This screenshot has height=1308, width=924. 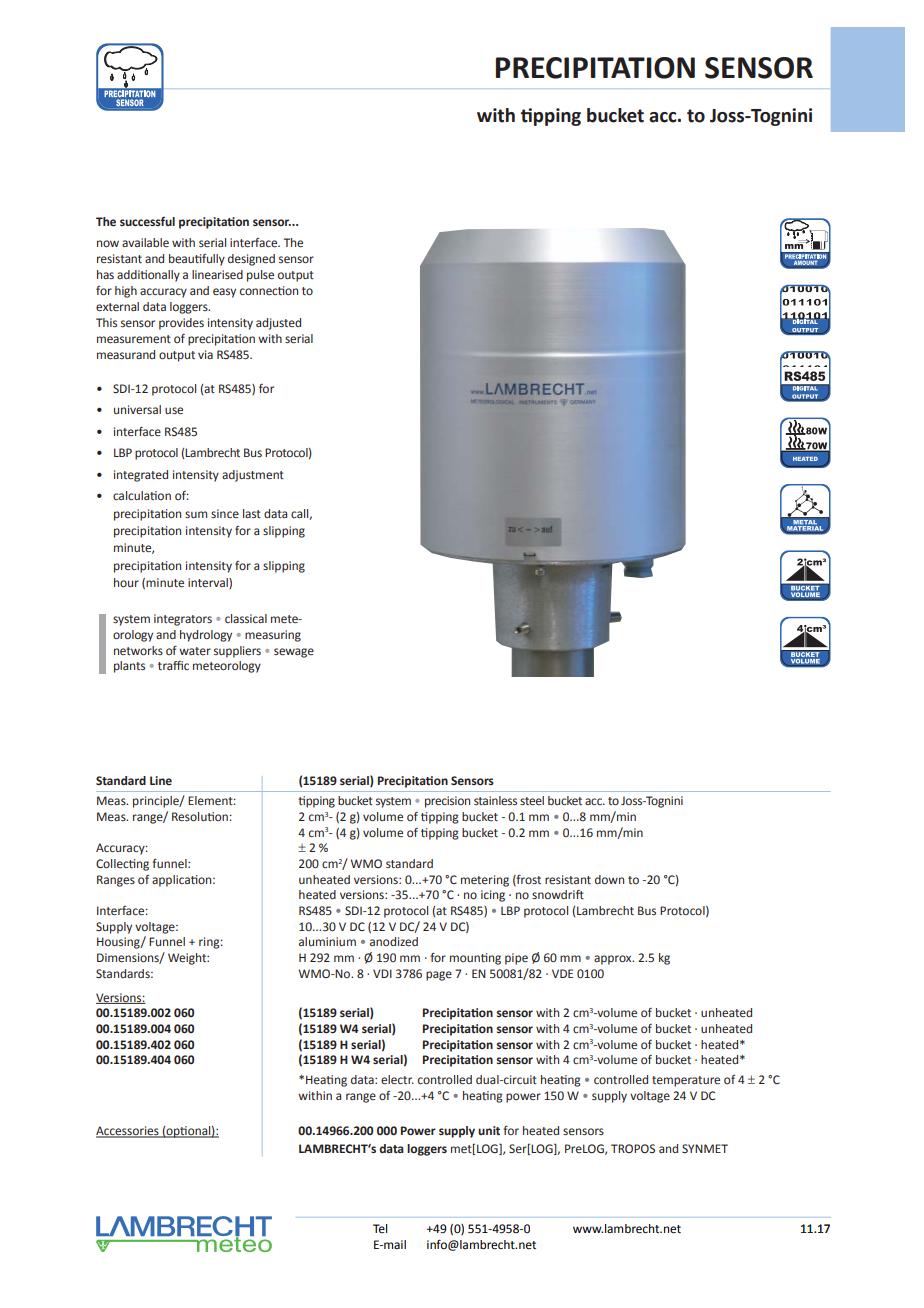 I want to click on adjusted, so click(x=278, y=324).
